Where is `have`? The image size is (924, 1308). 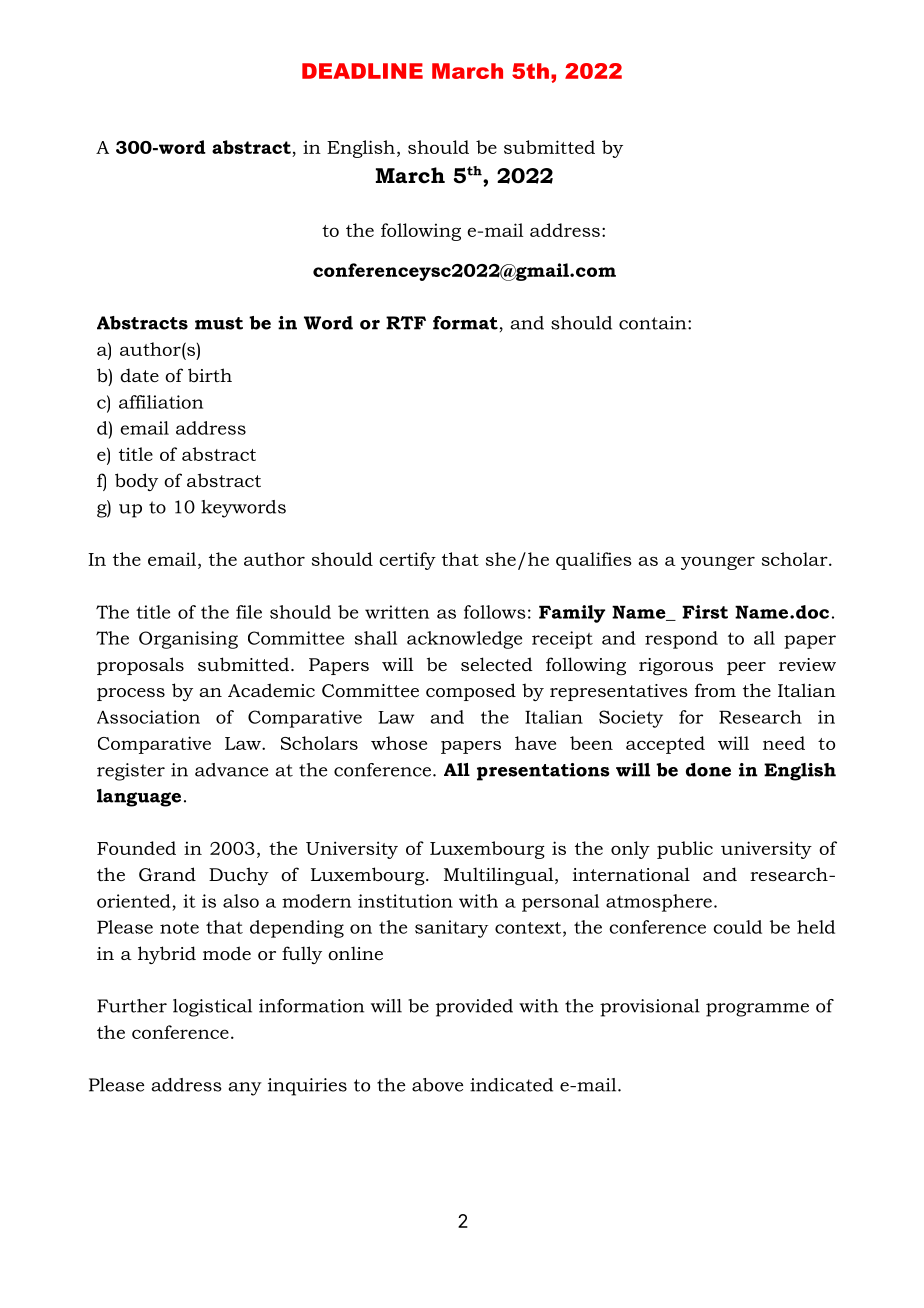 have is located at coordinates (535, 743).
